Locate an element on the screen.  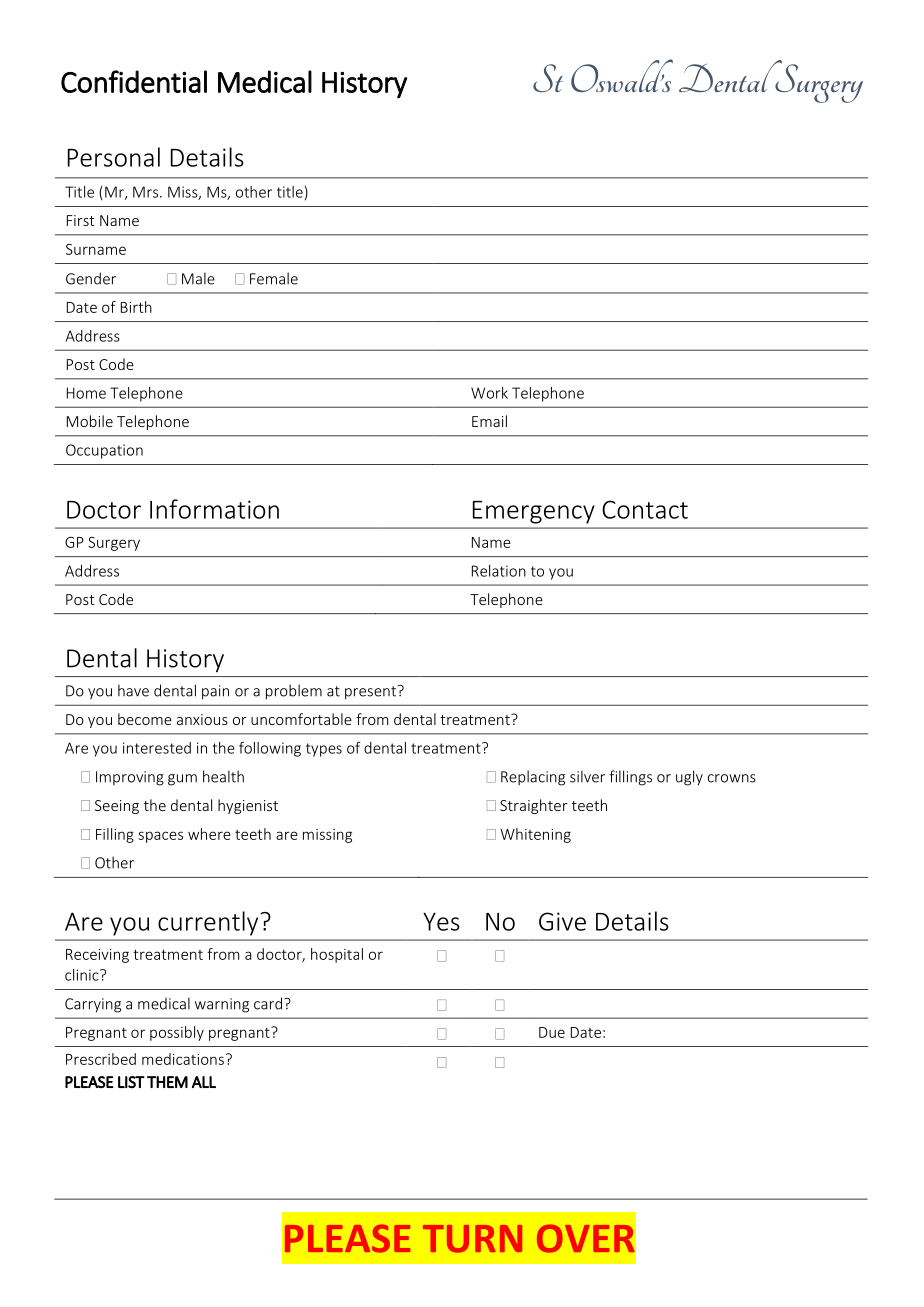
spaces is located at coordinates (161, 837).
